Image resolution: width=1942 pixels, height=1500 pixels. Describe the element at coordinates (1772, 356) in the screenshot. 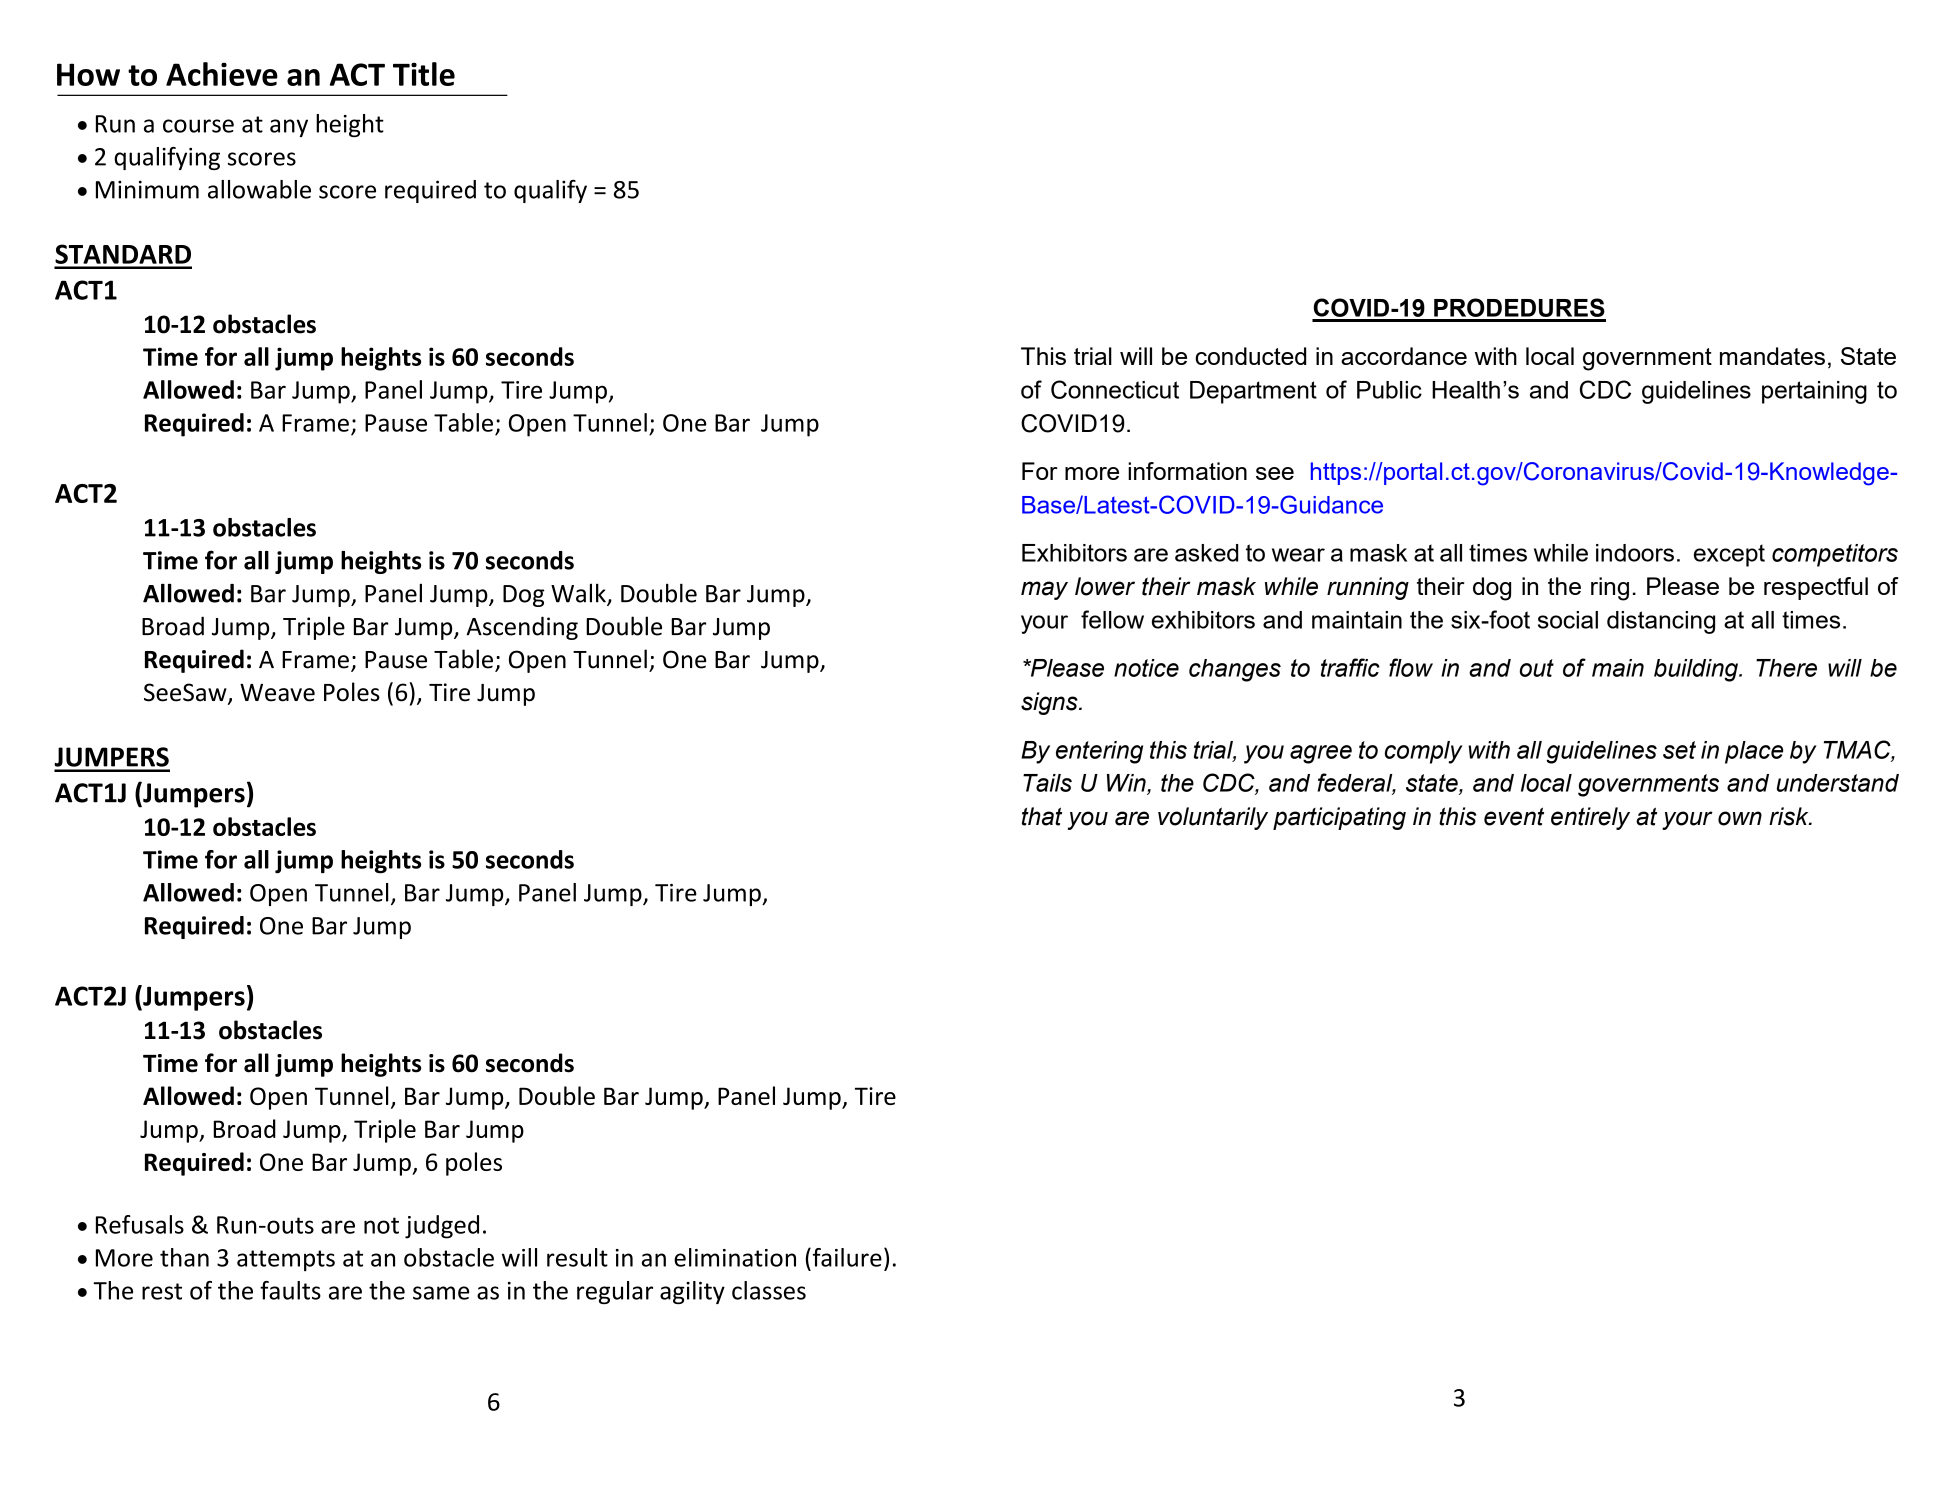

I see `mandates` at that location.
